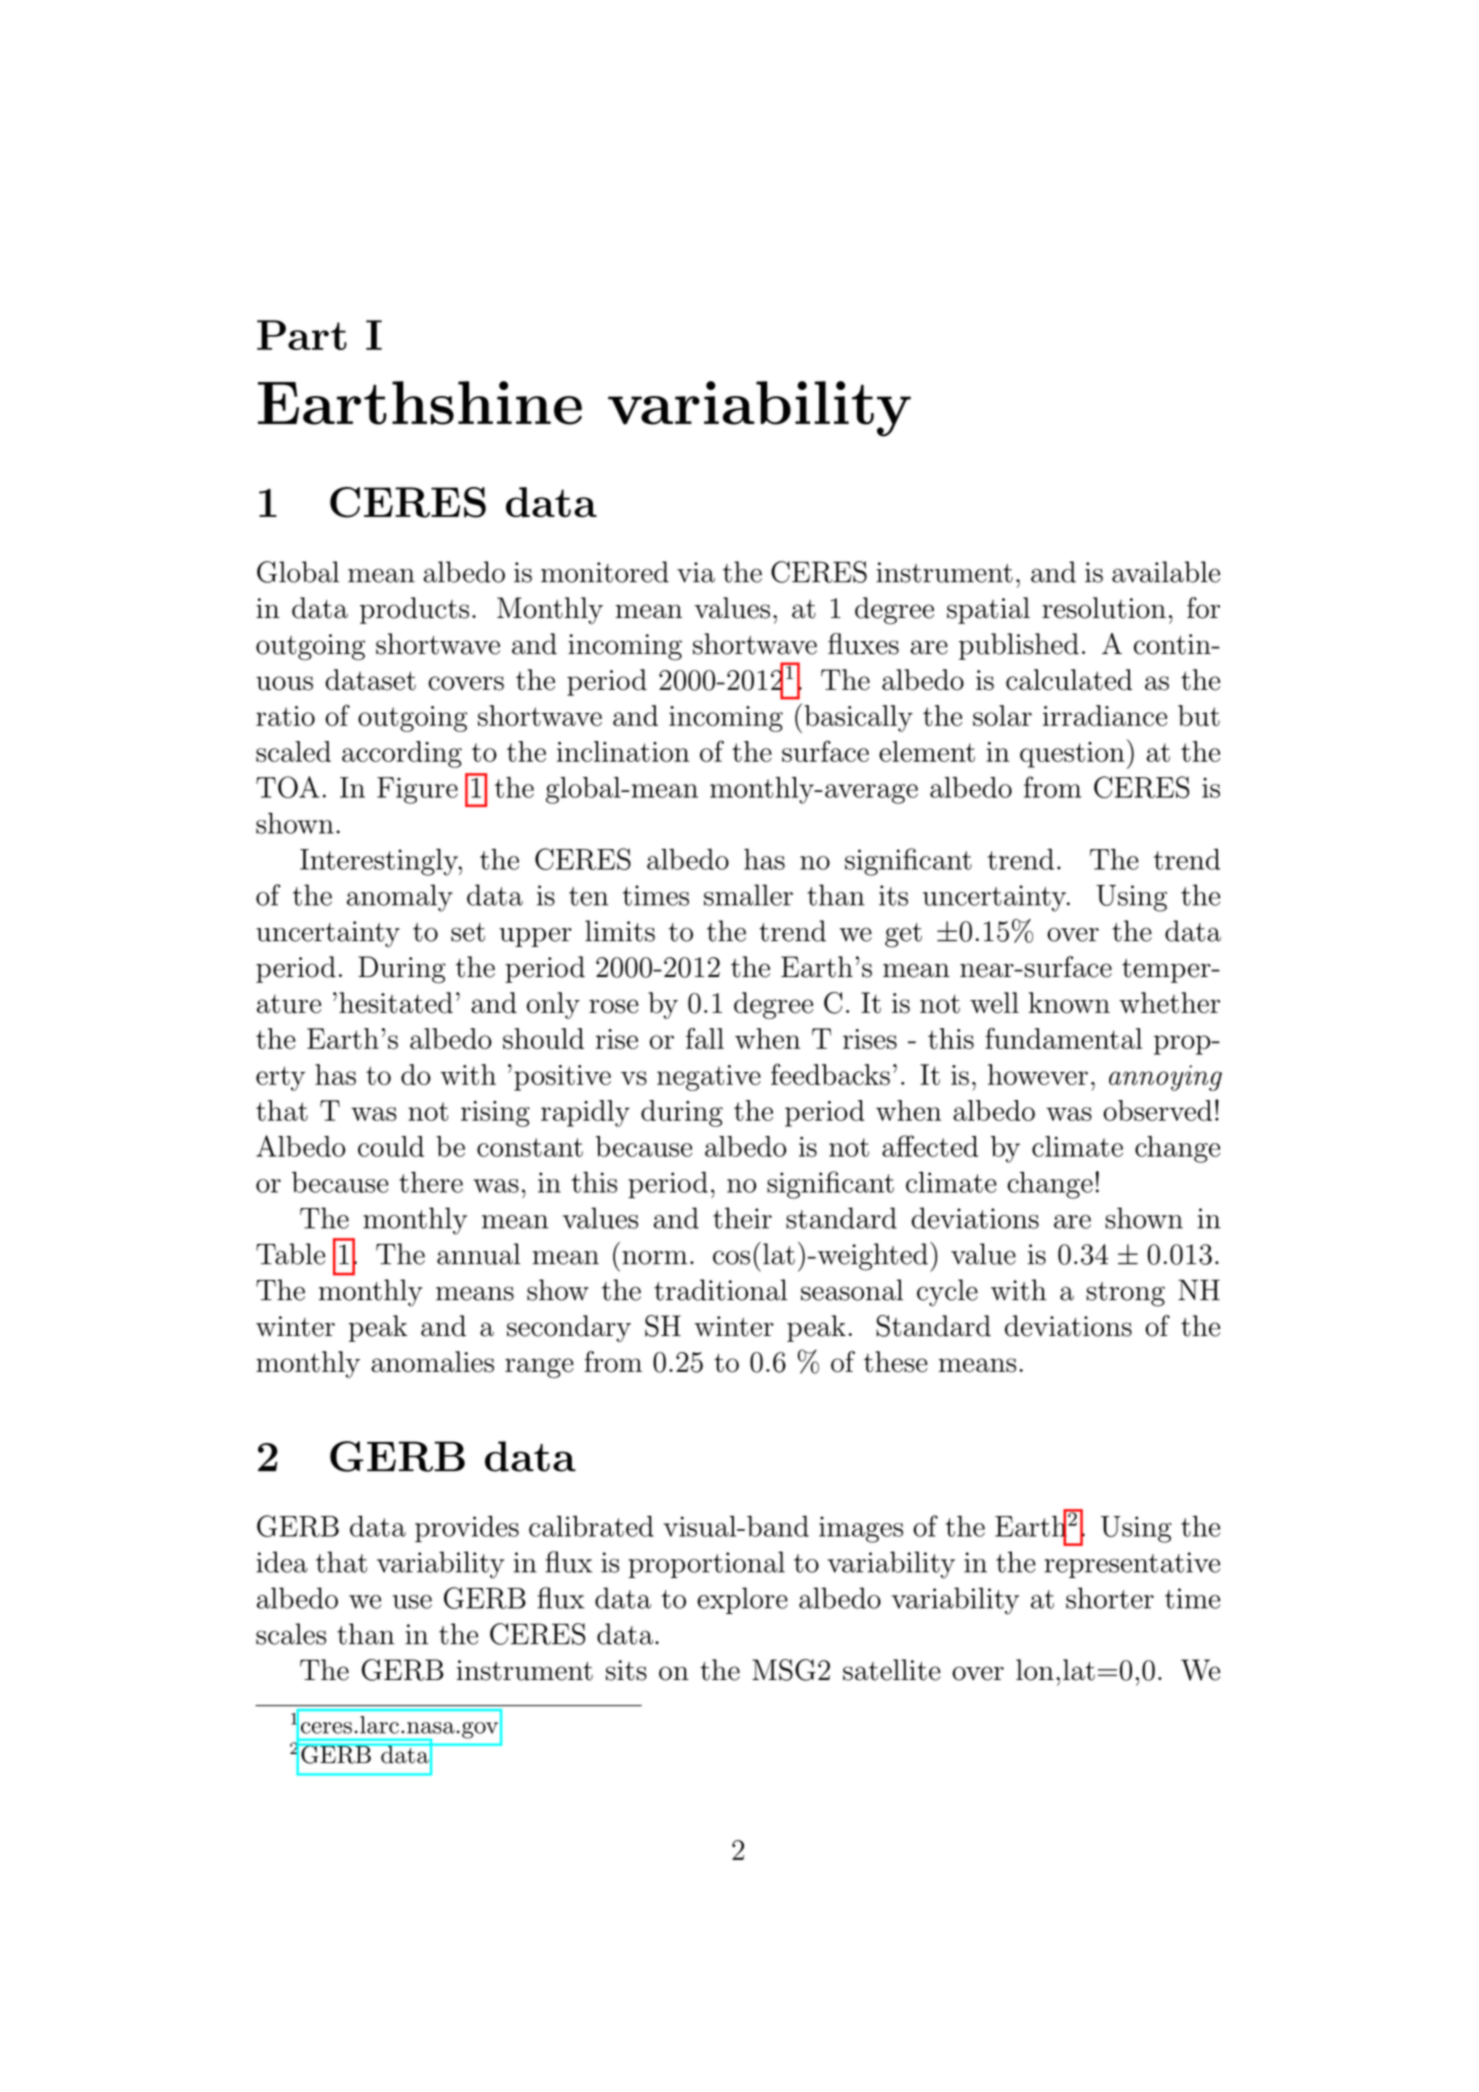  What do you see at coordinates (291, 1634) in the screenshot?
I see `scales` at bounding box center [291, 1634].
